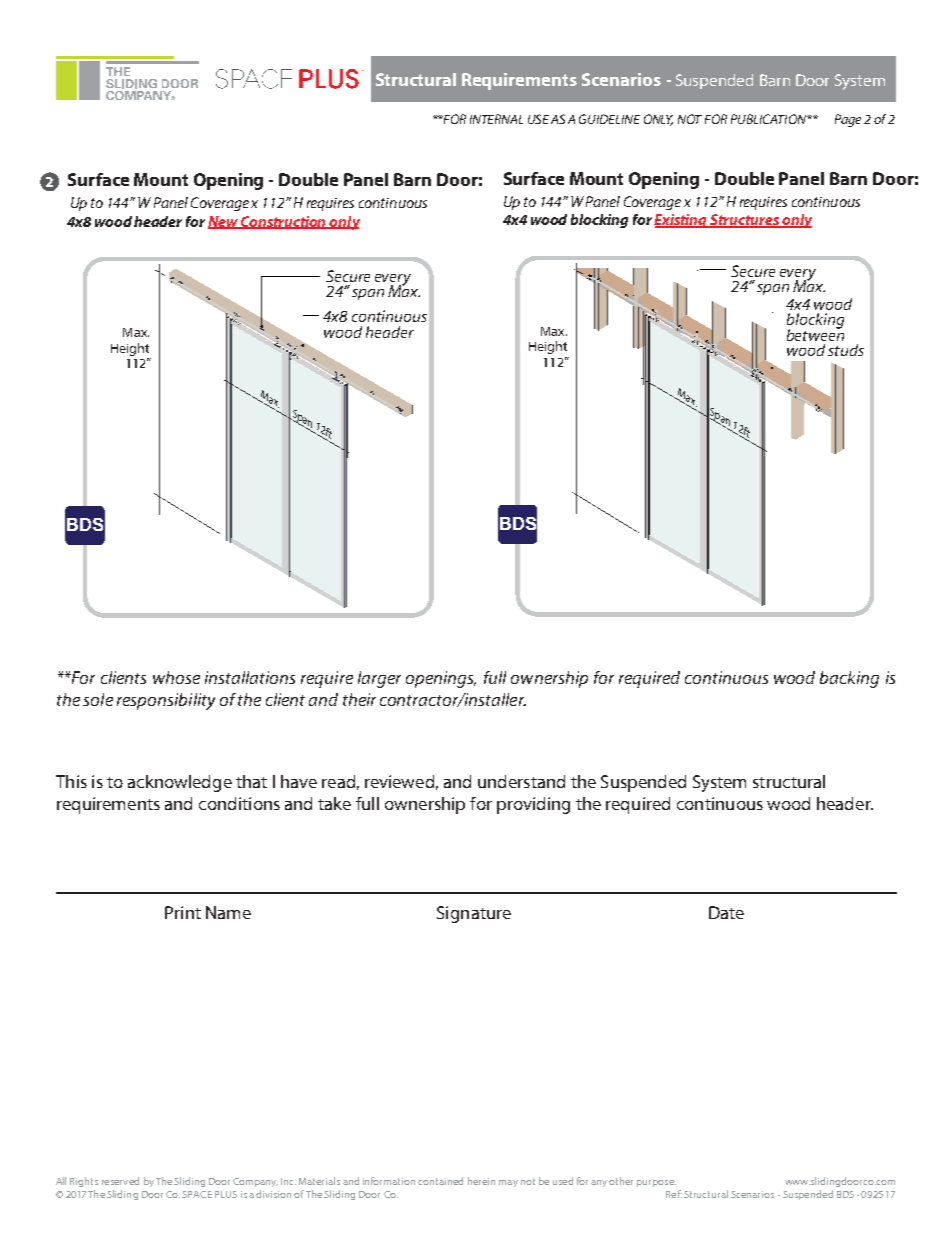 The height and width of the screenshot is (1233, 952). Describe the element at coordinates (769, 119) in the screenshot. I see `PUBLICATION` at that location.
